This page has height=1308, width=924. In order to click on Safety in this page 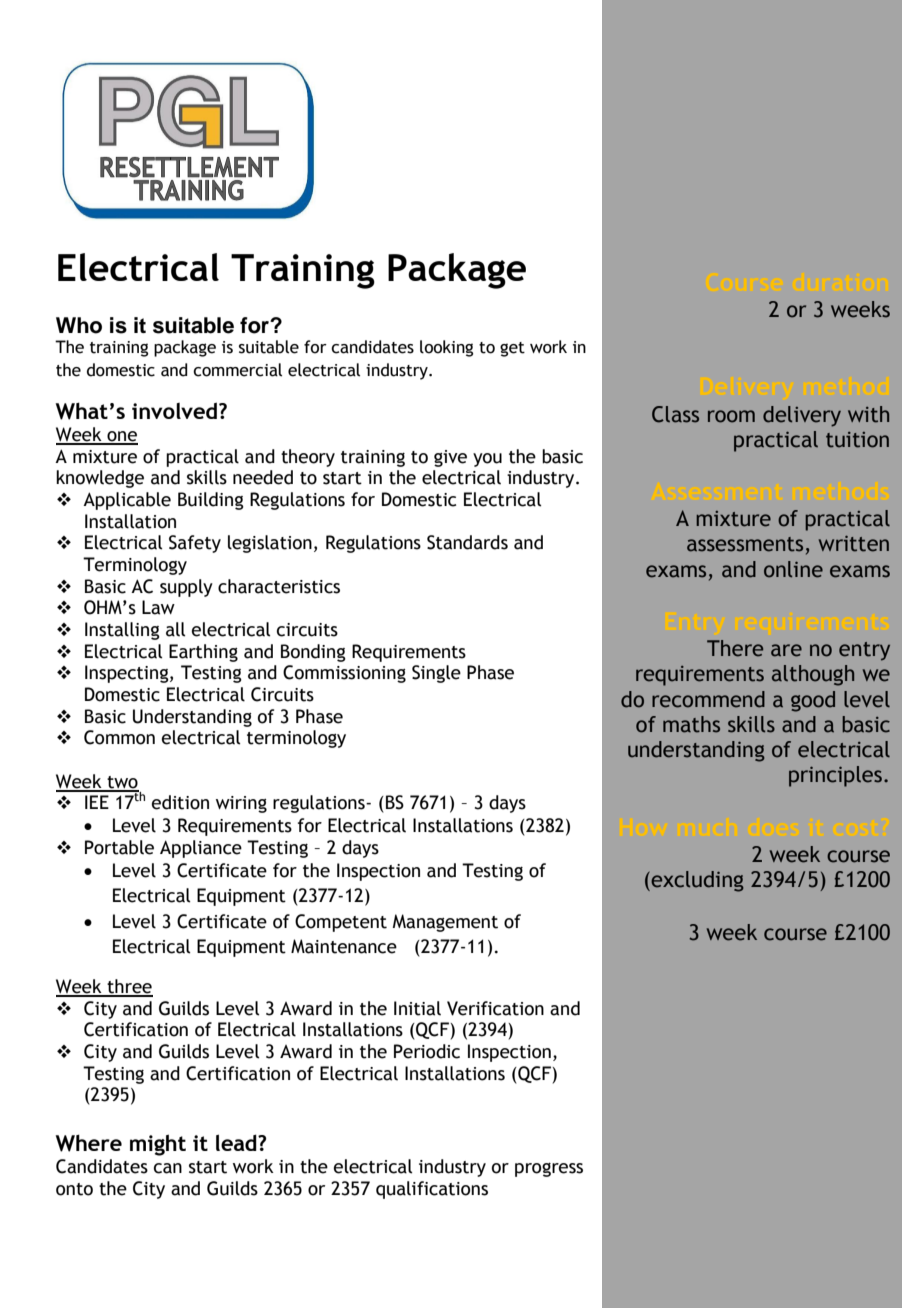, I will do `click(195, 544)`.
